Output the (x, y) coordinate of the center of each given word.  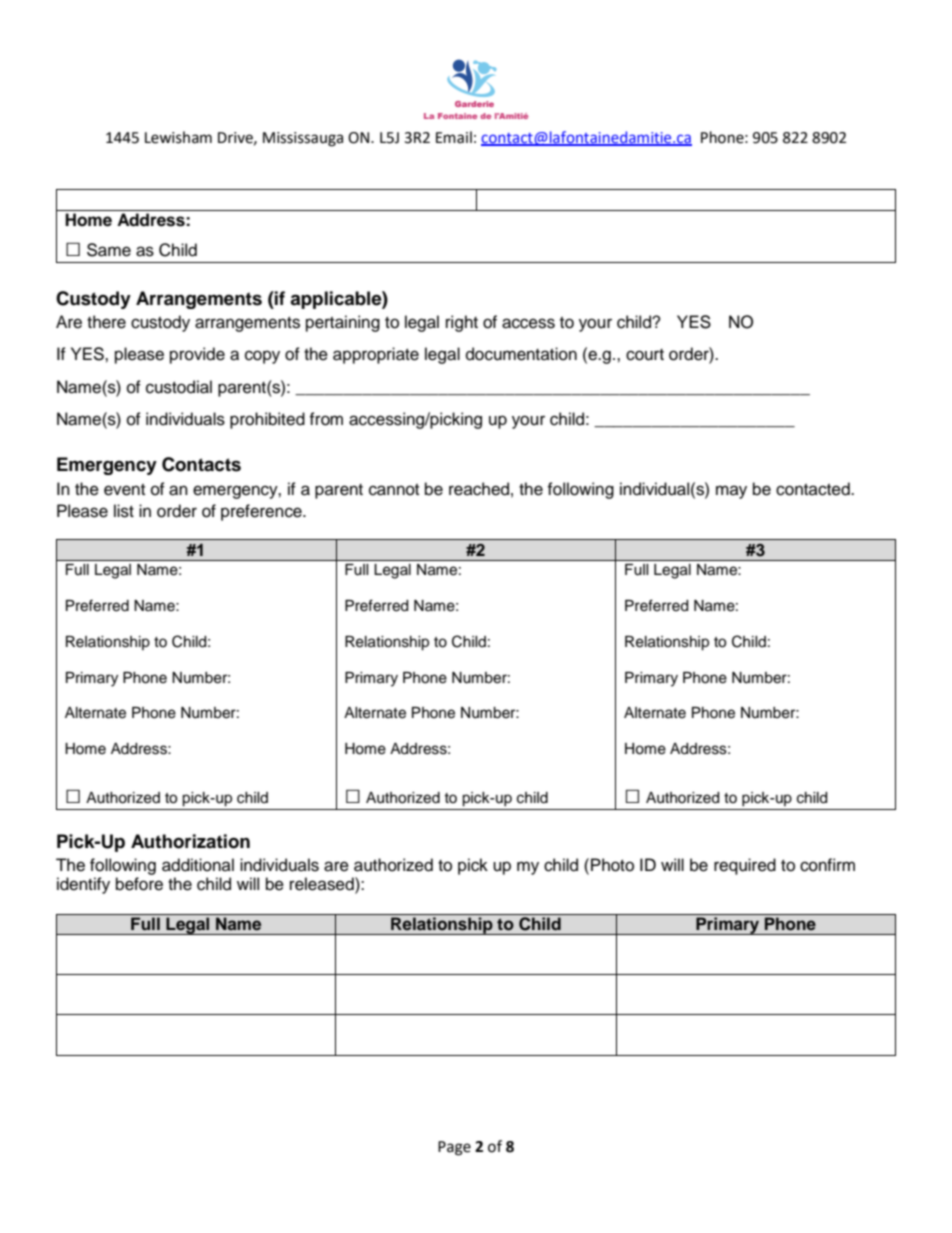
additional (198, 865)
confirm (827, 865)
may (731, 492)
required (745, 866)
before (139, 884)
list (124, 511)
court (645, 355)
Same (109, 250)
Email (454, 137)
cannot (394, 490)
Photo (612, 865)
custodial (179, 387)
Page (454, 1148)
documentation (521, 354)
